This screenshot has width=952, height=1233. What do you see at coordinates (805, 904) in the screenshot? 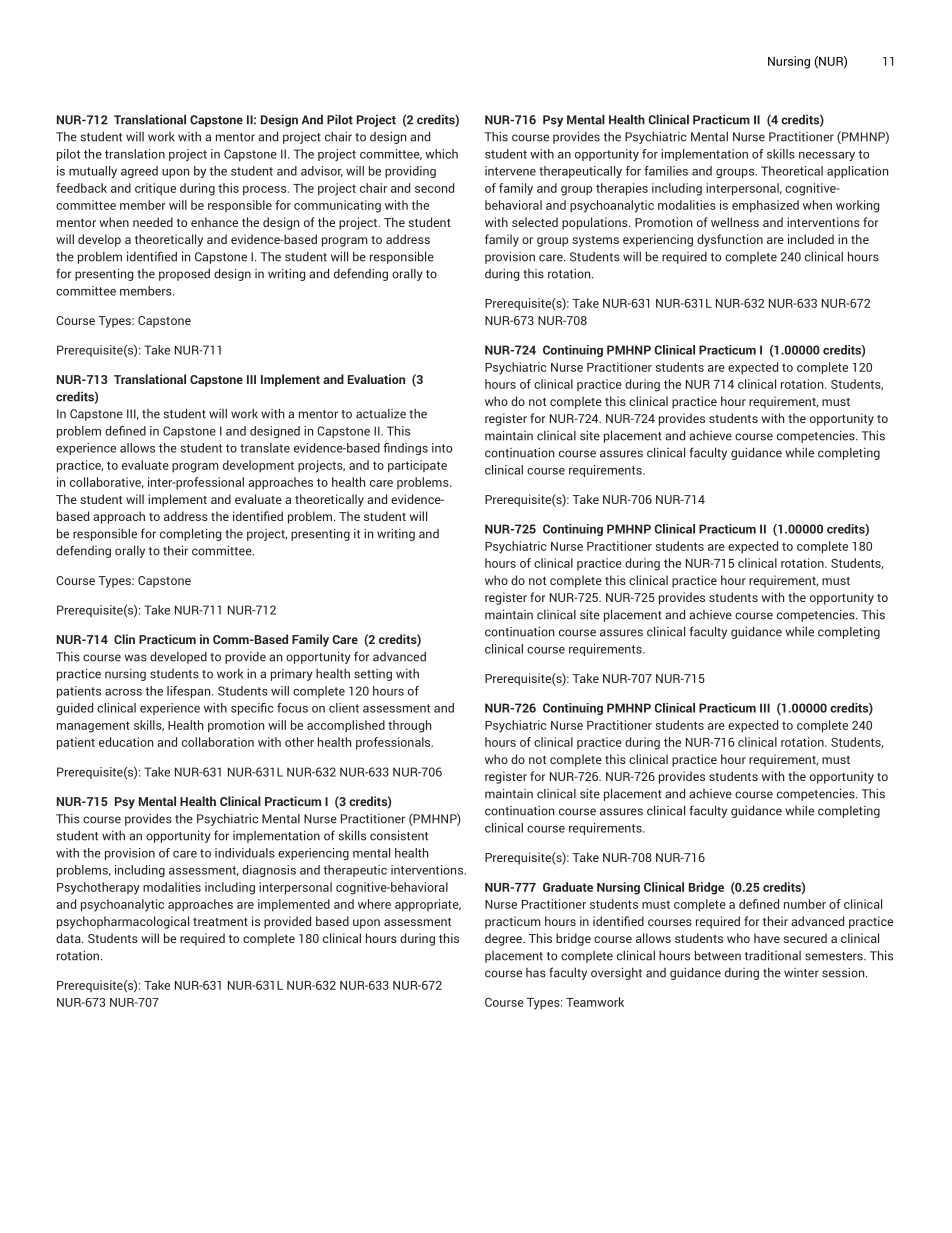
I see `number` at bounding box center [805, 904].
